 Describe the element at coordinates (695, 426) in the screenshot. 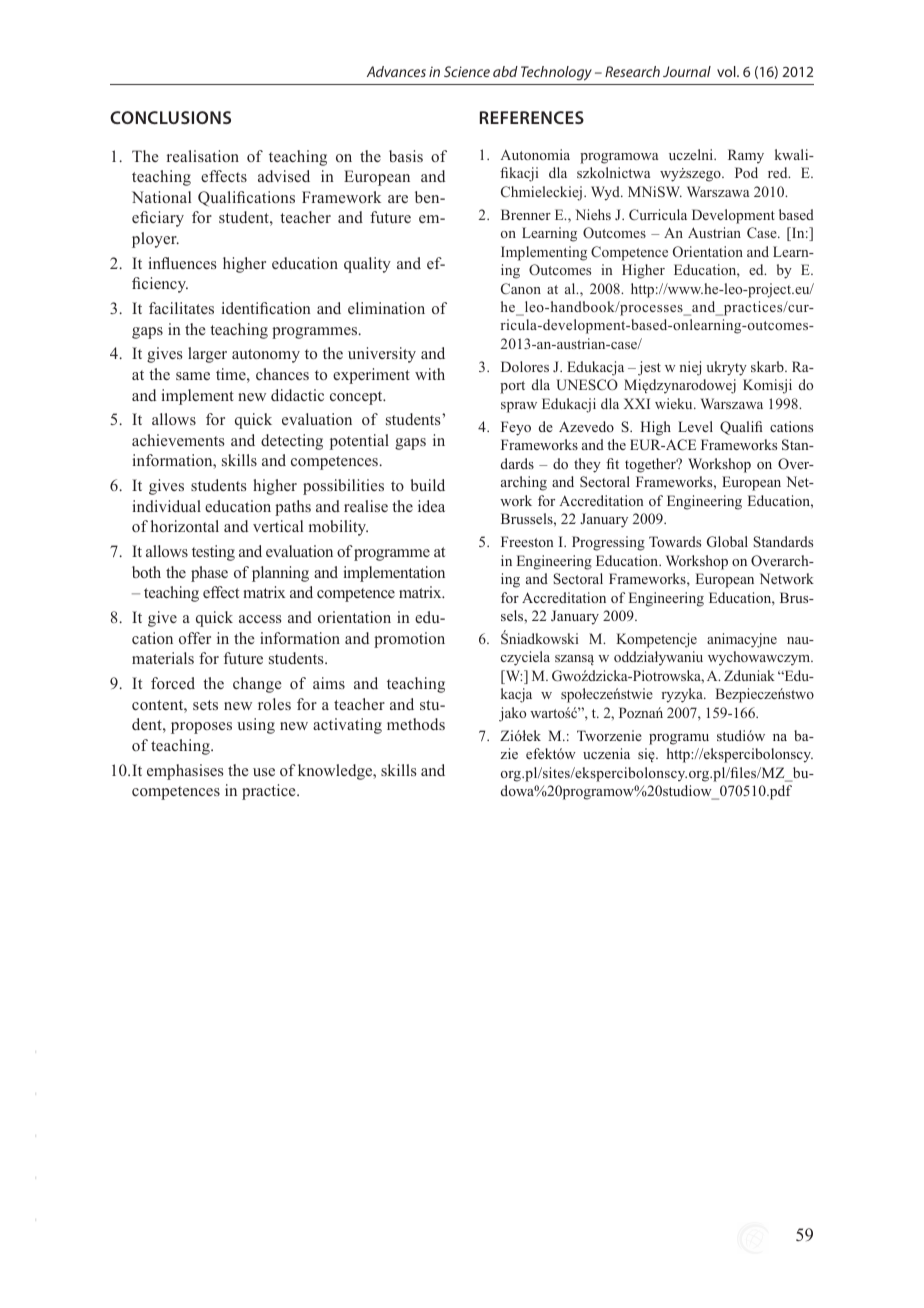

I see `Level` at that location.
